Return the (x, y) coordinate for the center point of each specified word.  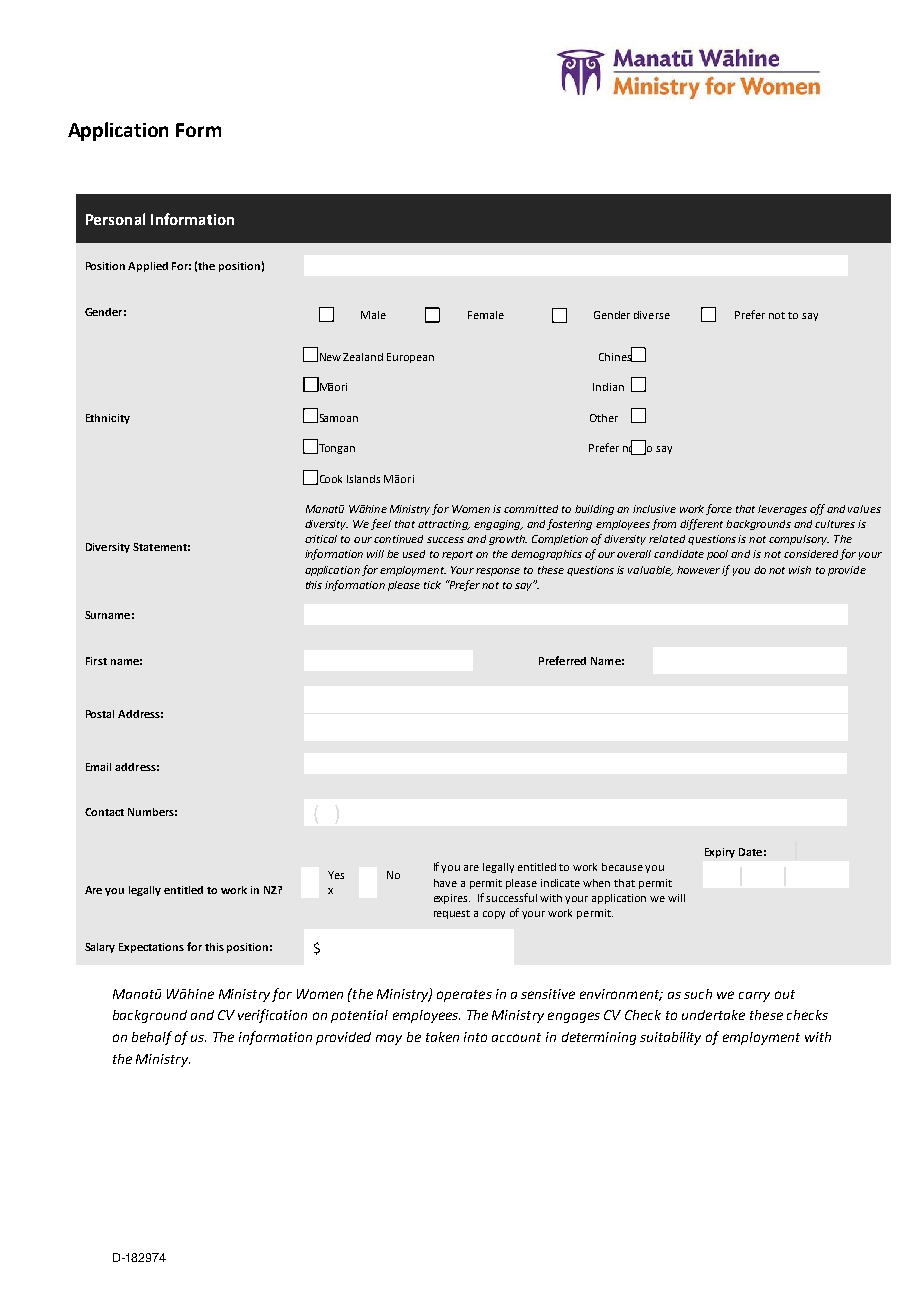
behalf (152, 1038)
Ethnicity (108, 419)
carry (754, 997)
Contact (104, 812)
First (96, 661)
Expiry (720, 853)
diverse (652, 315)
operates (464, 996)
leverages (782, 510)
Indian (608, 387)
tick (432, 585)
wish (800, 570)
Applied (148, 267)
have (445, 883)
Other (604, 418)
